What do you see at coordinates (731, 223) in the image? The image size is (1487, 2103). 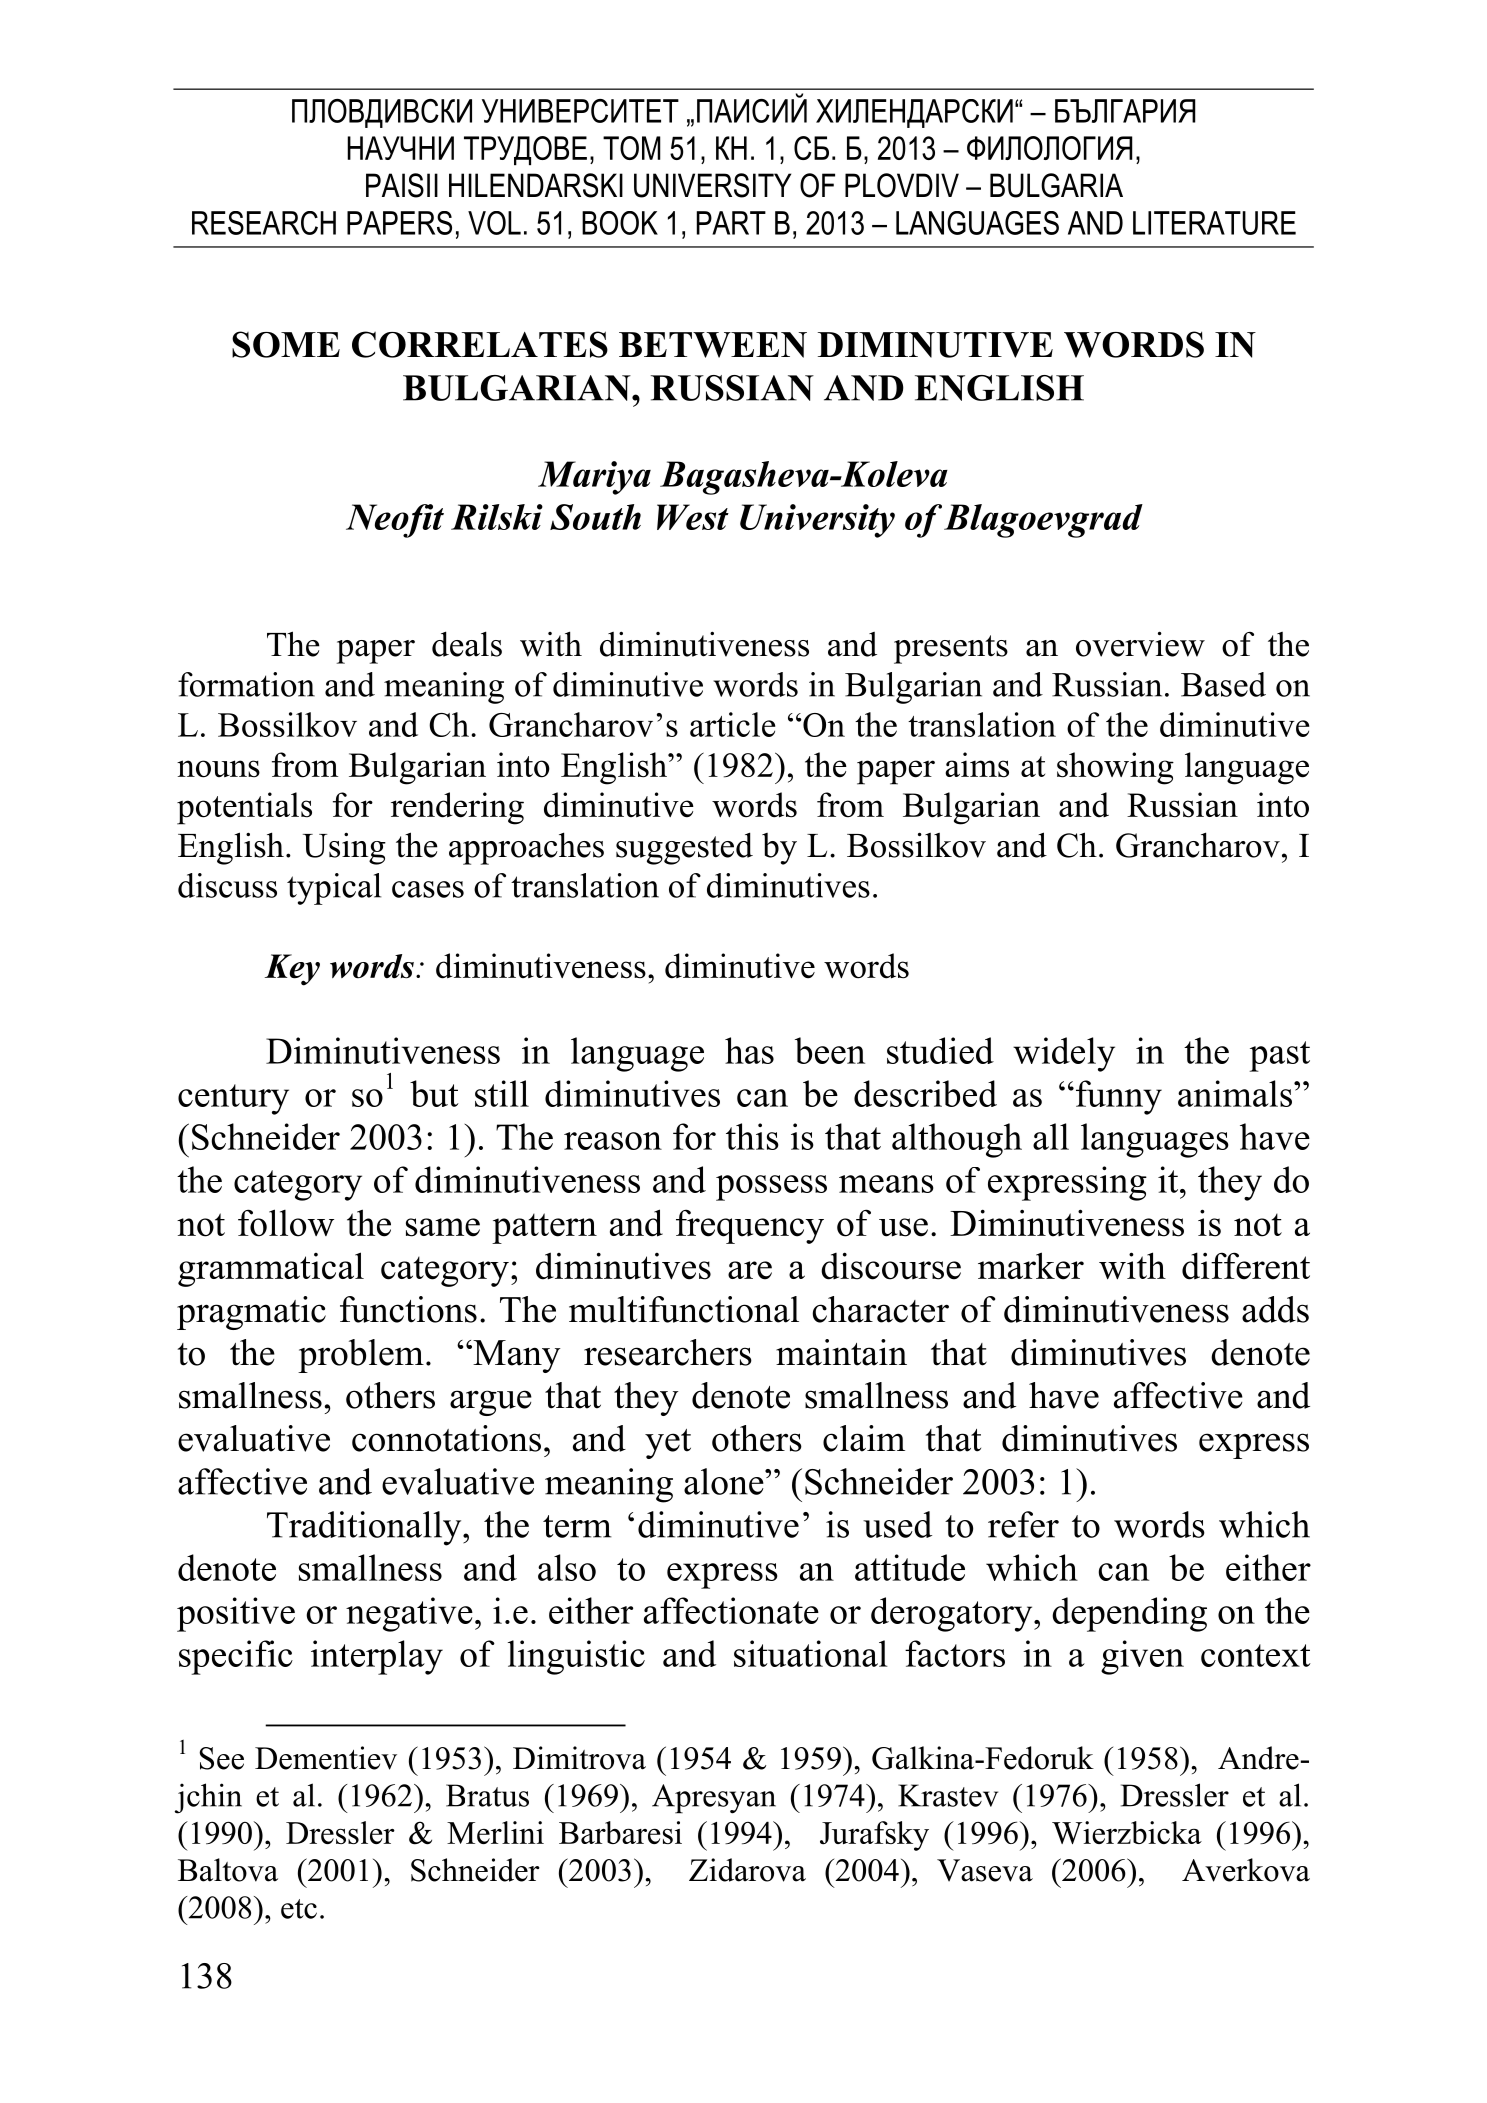 I see `PART` at bounding box center [731, 223].
